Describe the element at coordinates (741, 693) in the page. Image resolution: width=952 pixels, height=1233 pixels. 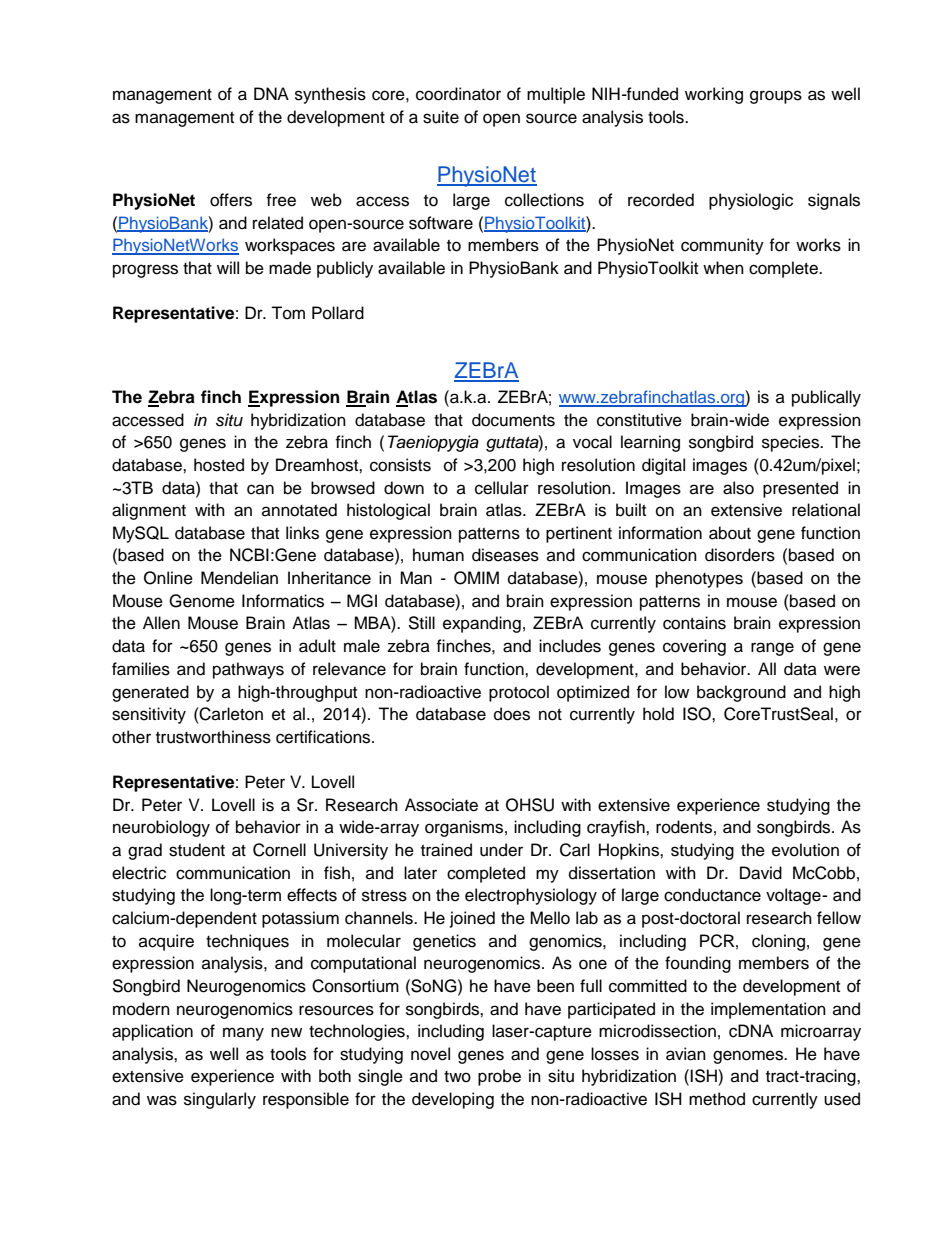
I see `background` at that location.
